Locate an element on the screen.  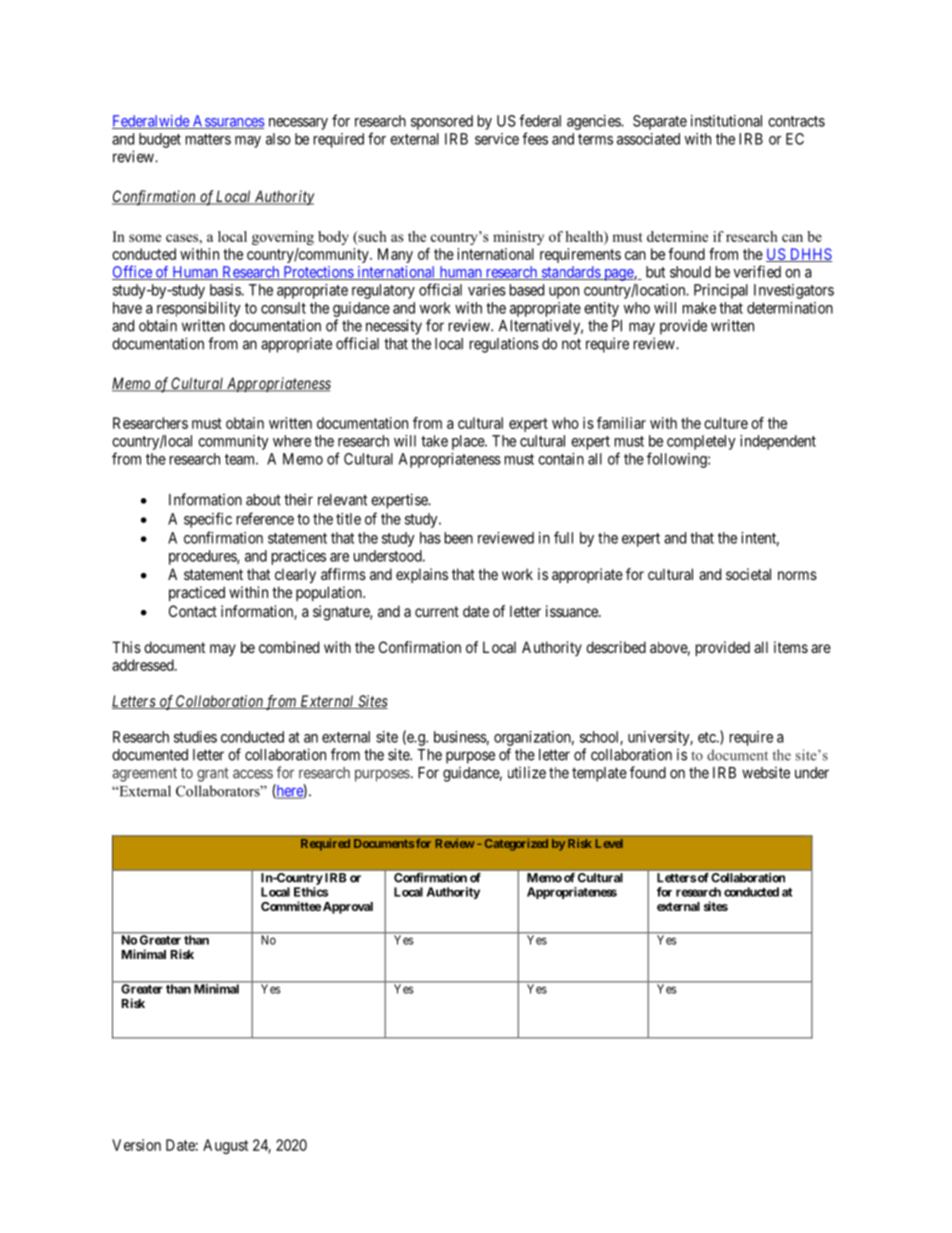
Approval is located at coordinates (348, 908).
